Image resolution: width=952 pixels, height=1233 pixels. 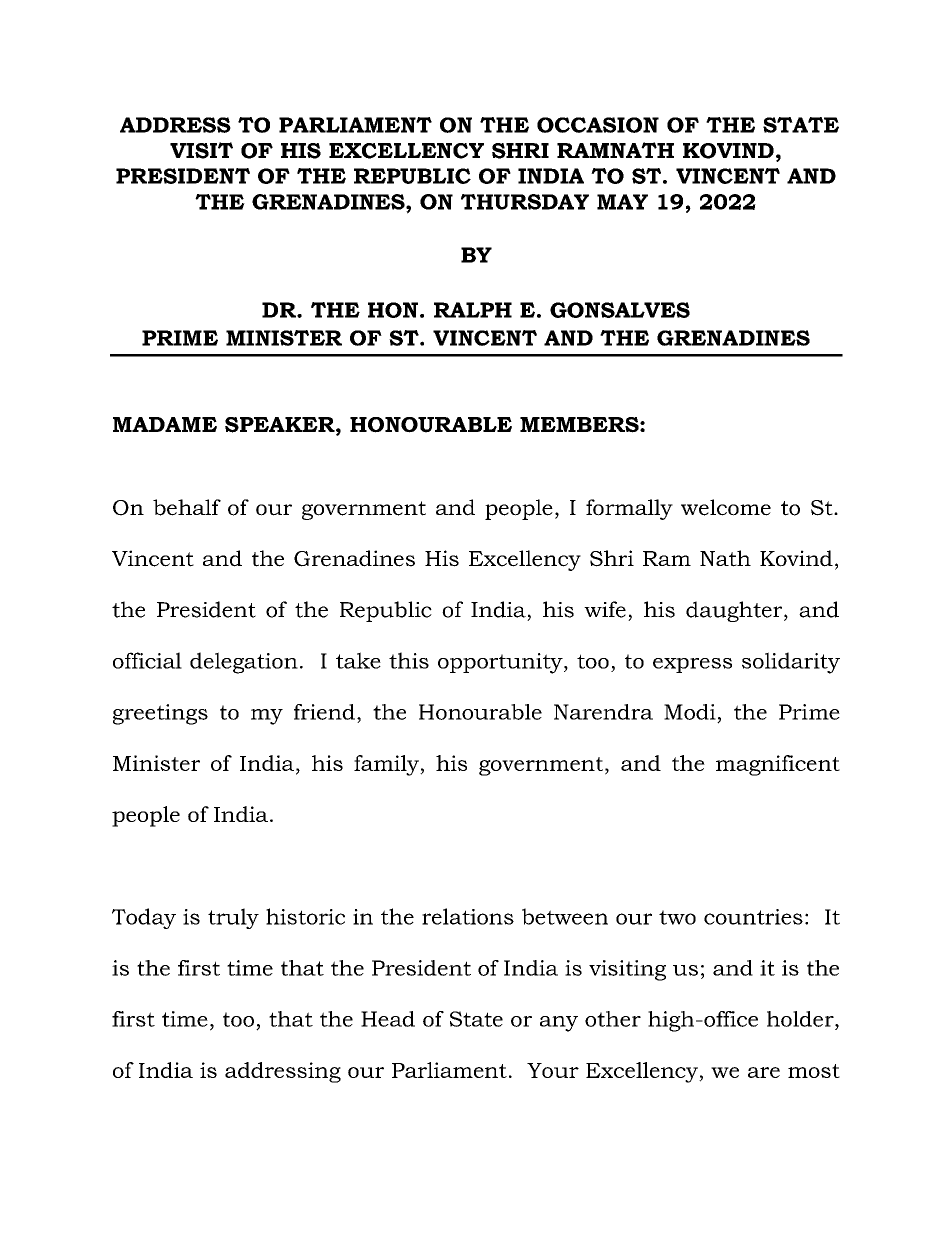 What do you see at coordinates (244, 663) in the image?
I see `delegation` at bounding box center [244, 663].
